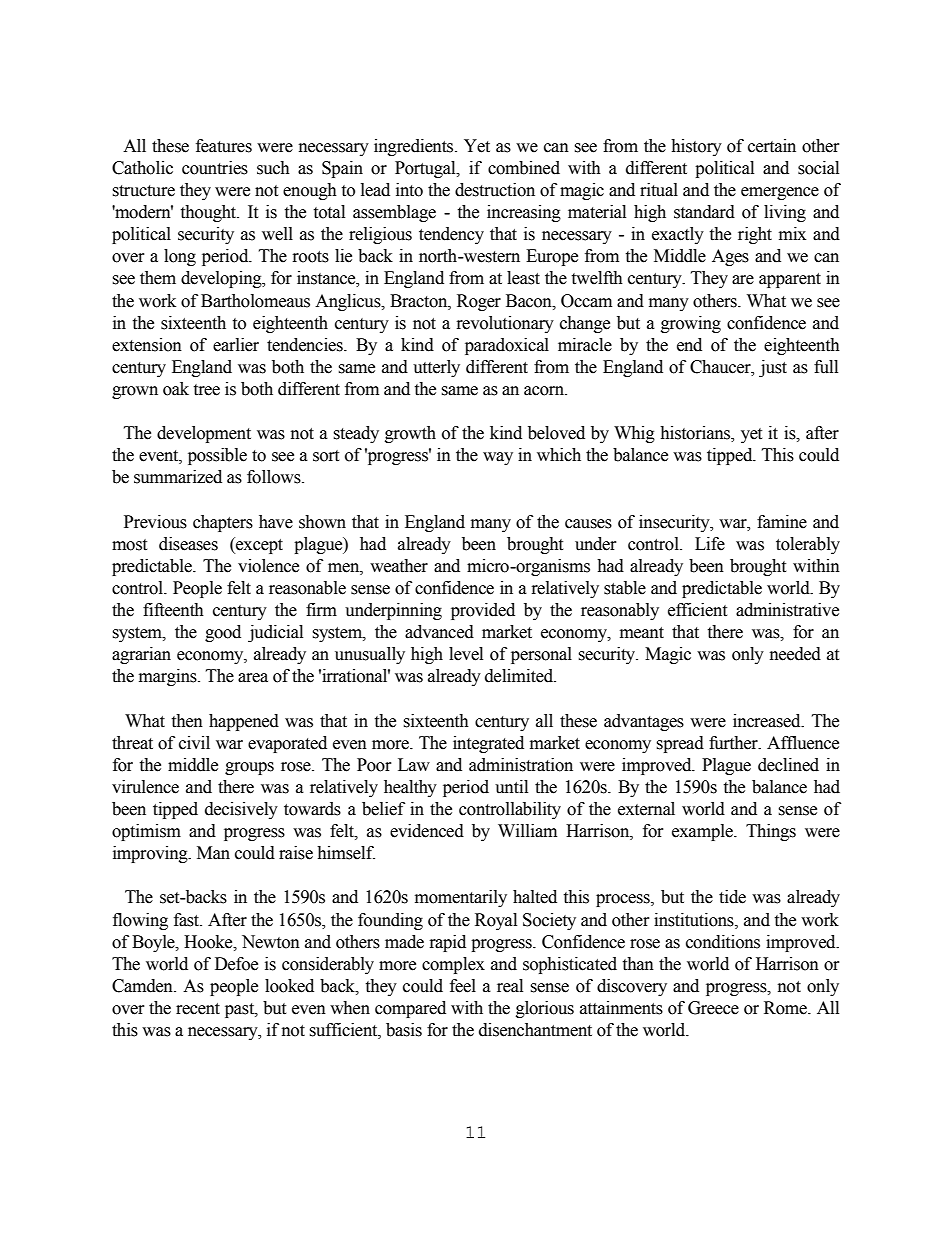  Describe the element at coordinates (198, 1009) in the document. I see `recent` at that location.
